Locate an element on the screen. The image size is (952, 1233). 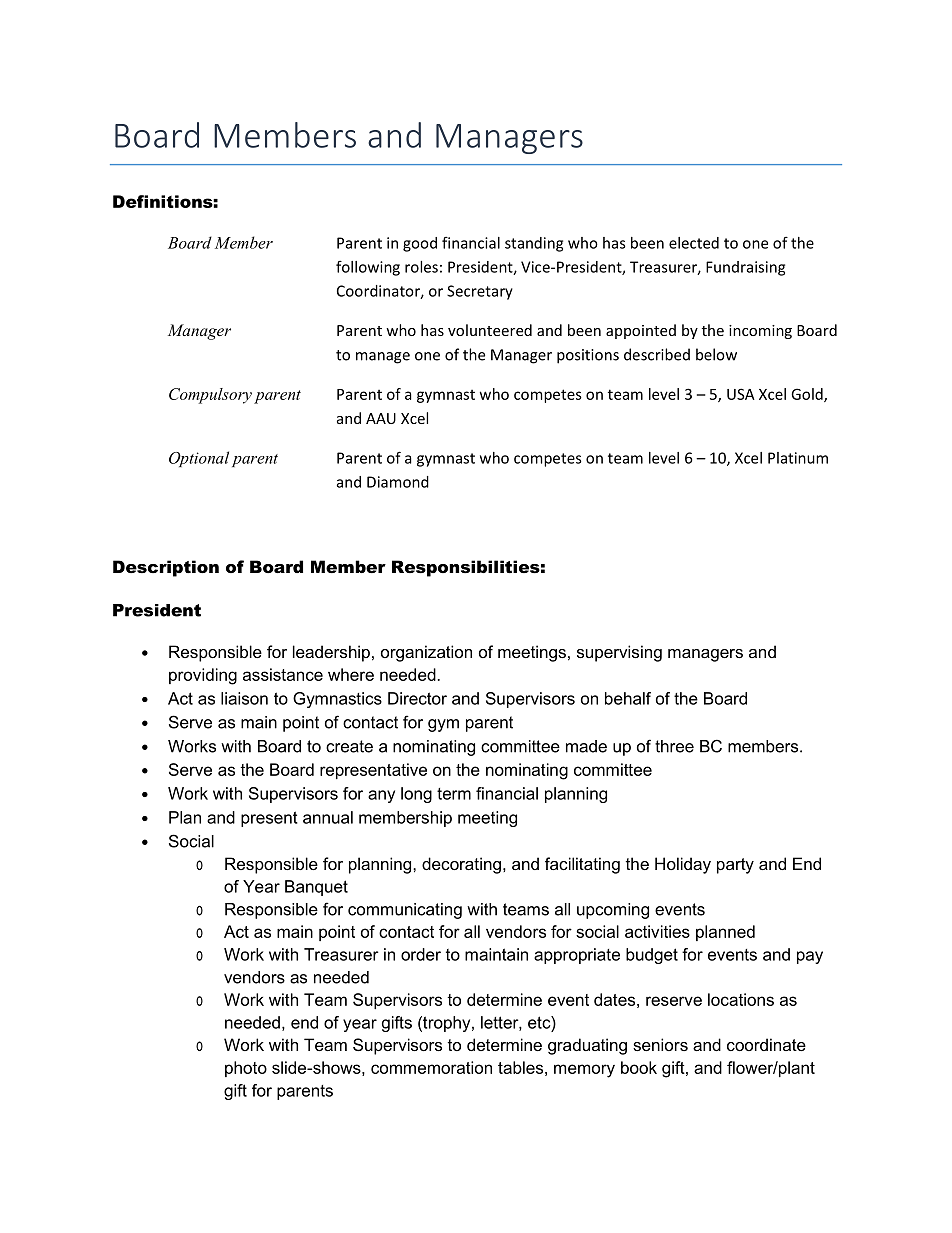
commemoration is located at coordinates (431, 1067).
